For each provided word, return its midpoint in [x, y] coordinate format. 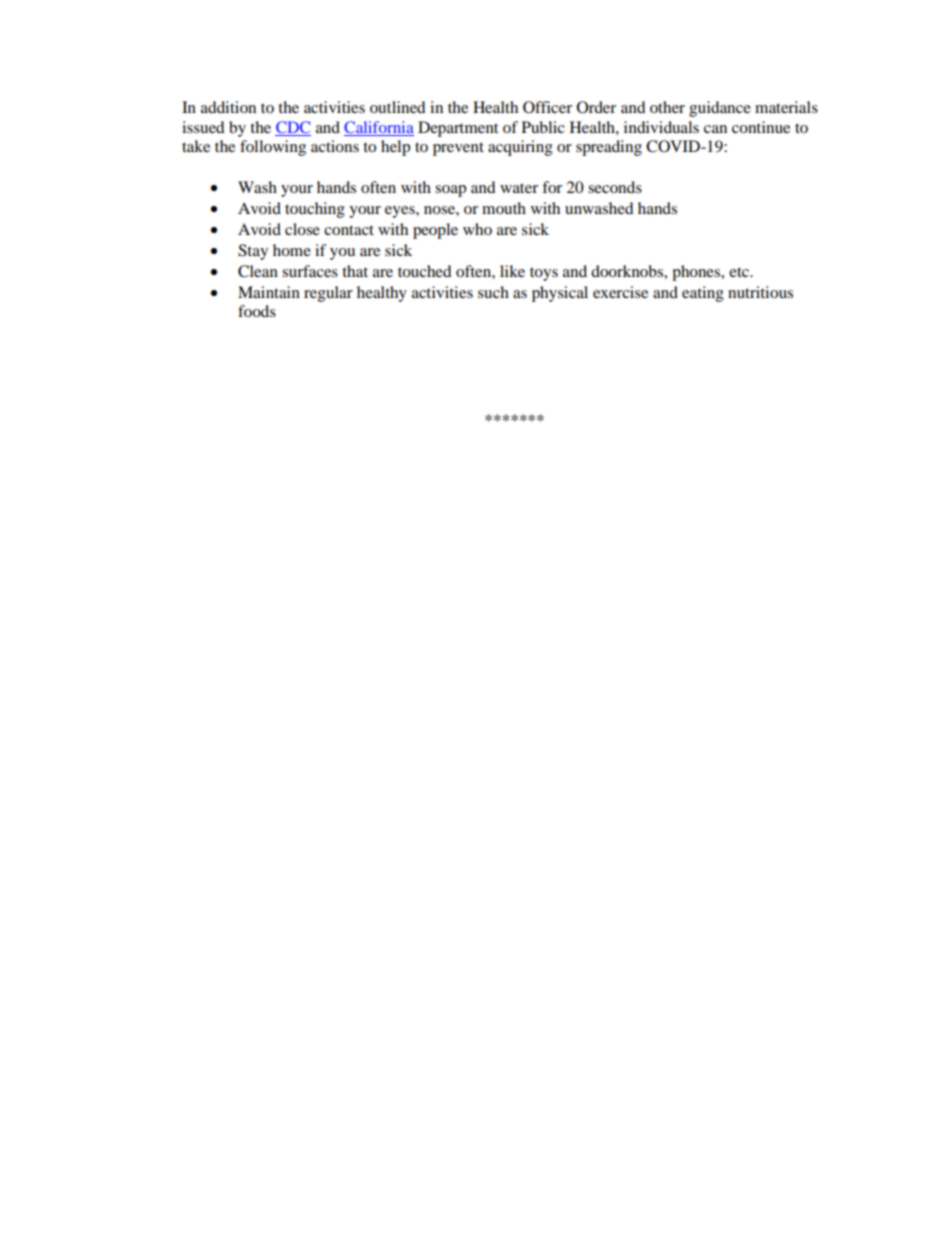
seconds [615, 187]
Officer [547, 107]
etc [740, 272]
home [292, 250]
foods [257, 311]
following [273, 148]
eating [703, 294]
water [519, 188]
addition [228, 107]
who [477, 229]
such [493, 292]
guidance [720, 109]
